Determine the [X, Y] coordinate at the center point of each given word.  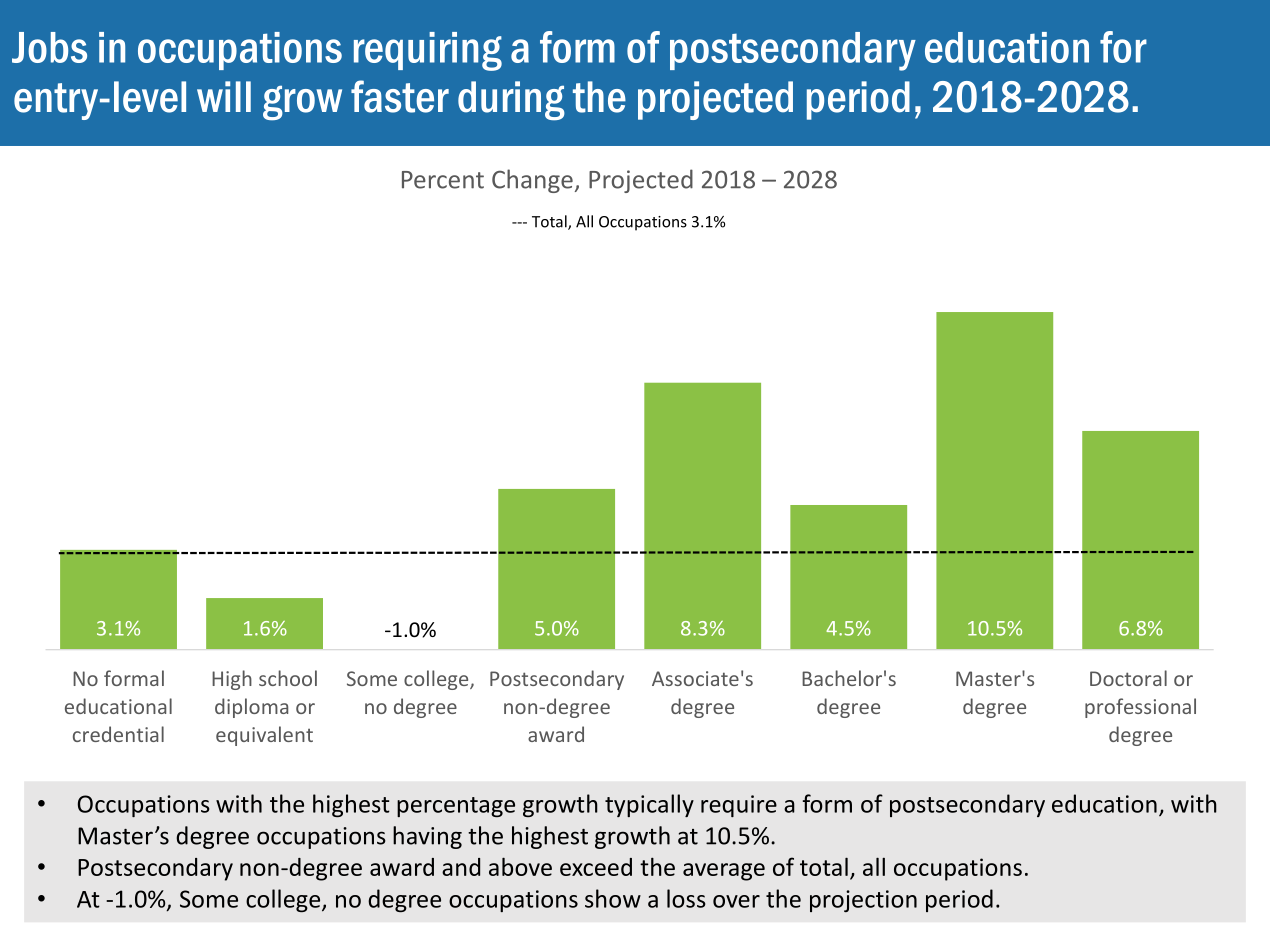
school [288, 678]
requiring [428, 51]
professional [1140, 708]
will [224, 96]
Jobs [49, 47]
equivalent [264, 736]
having [427, 837]
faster [400, 96]
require [739, 806]
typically [649, 805]
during [511, 101]
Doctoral [1128, 678]
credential [118, 734]
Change [532, 181]
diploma [251, 708]
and [461, 867]
